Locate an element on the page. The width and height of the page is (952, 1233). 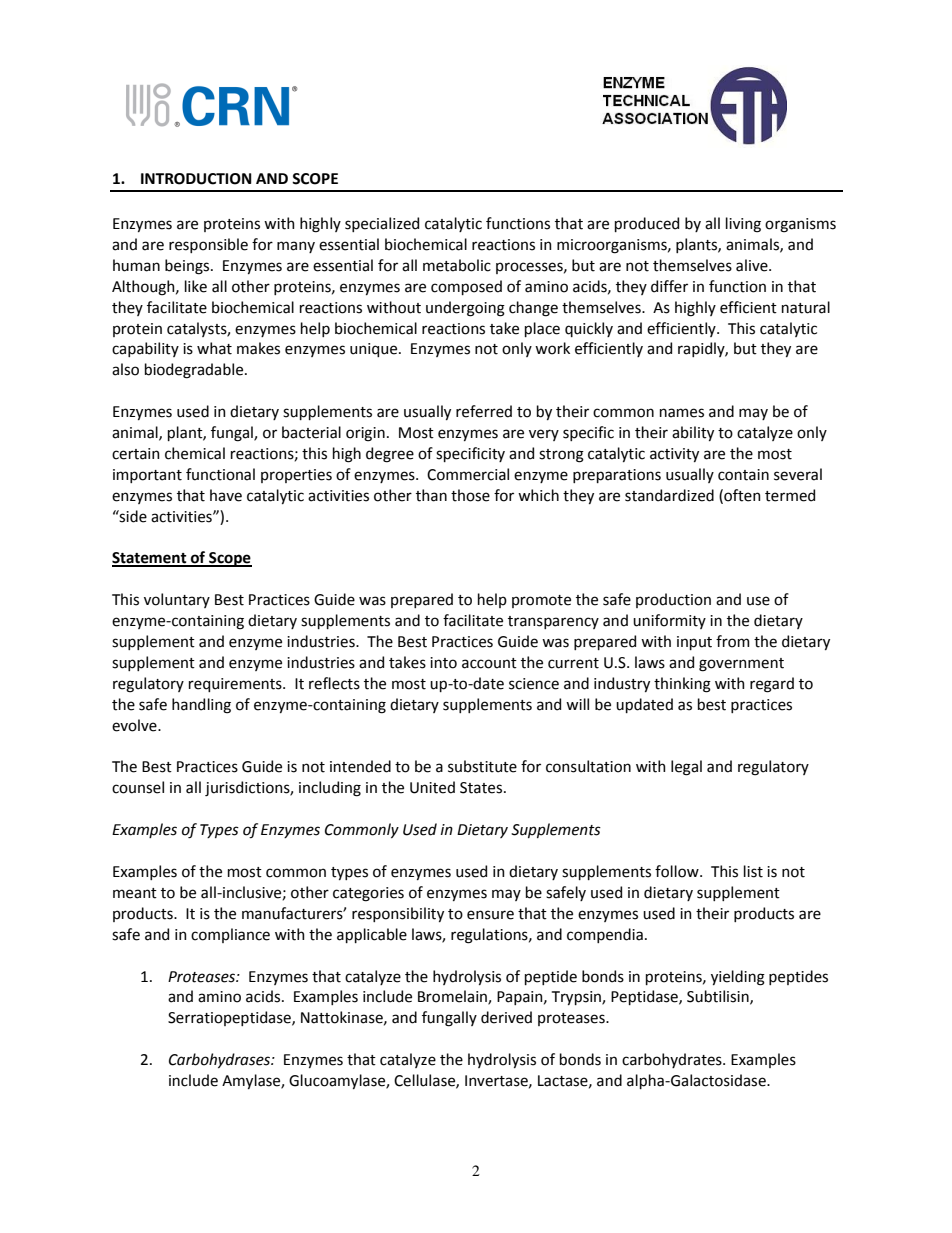
States is located at coordinates (482, 788).
